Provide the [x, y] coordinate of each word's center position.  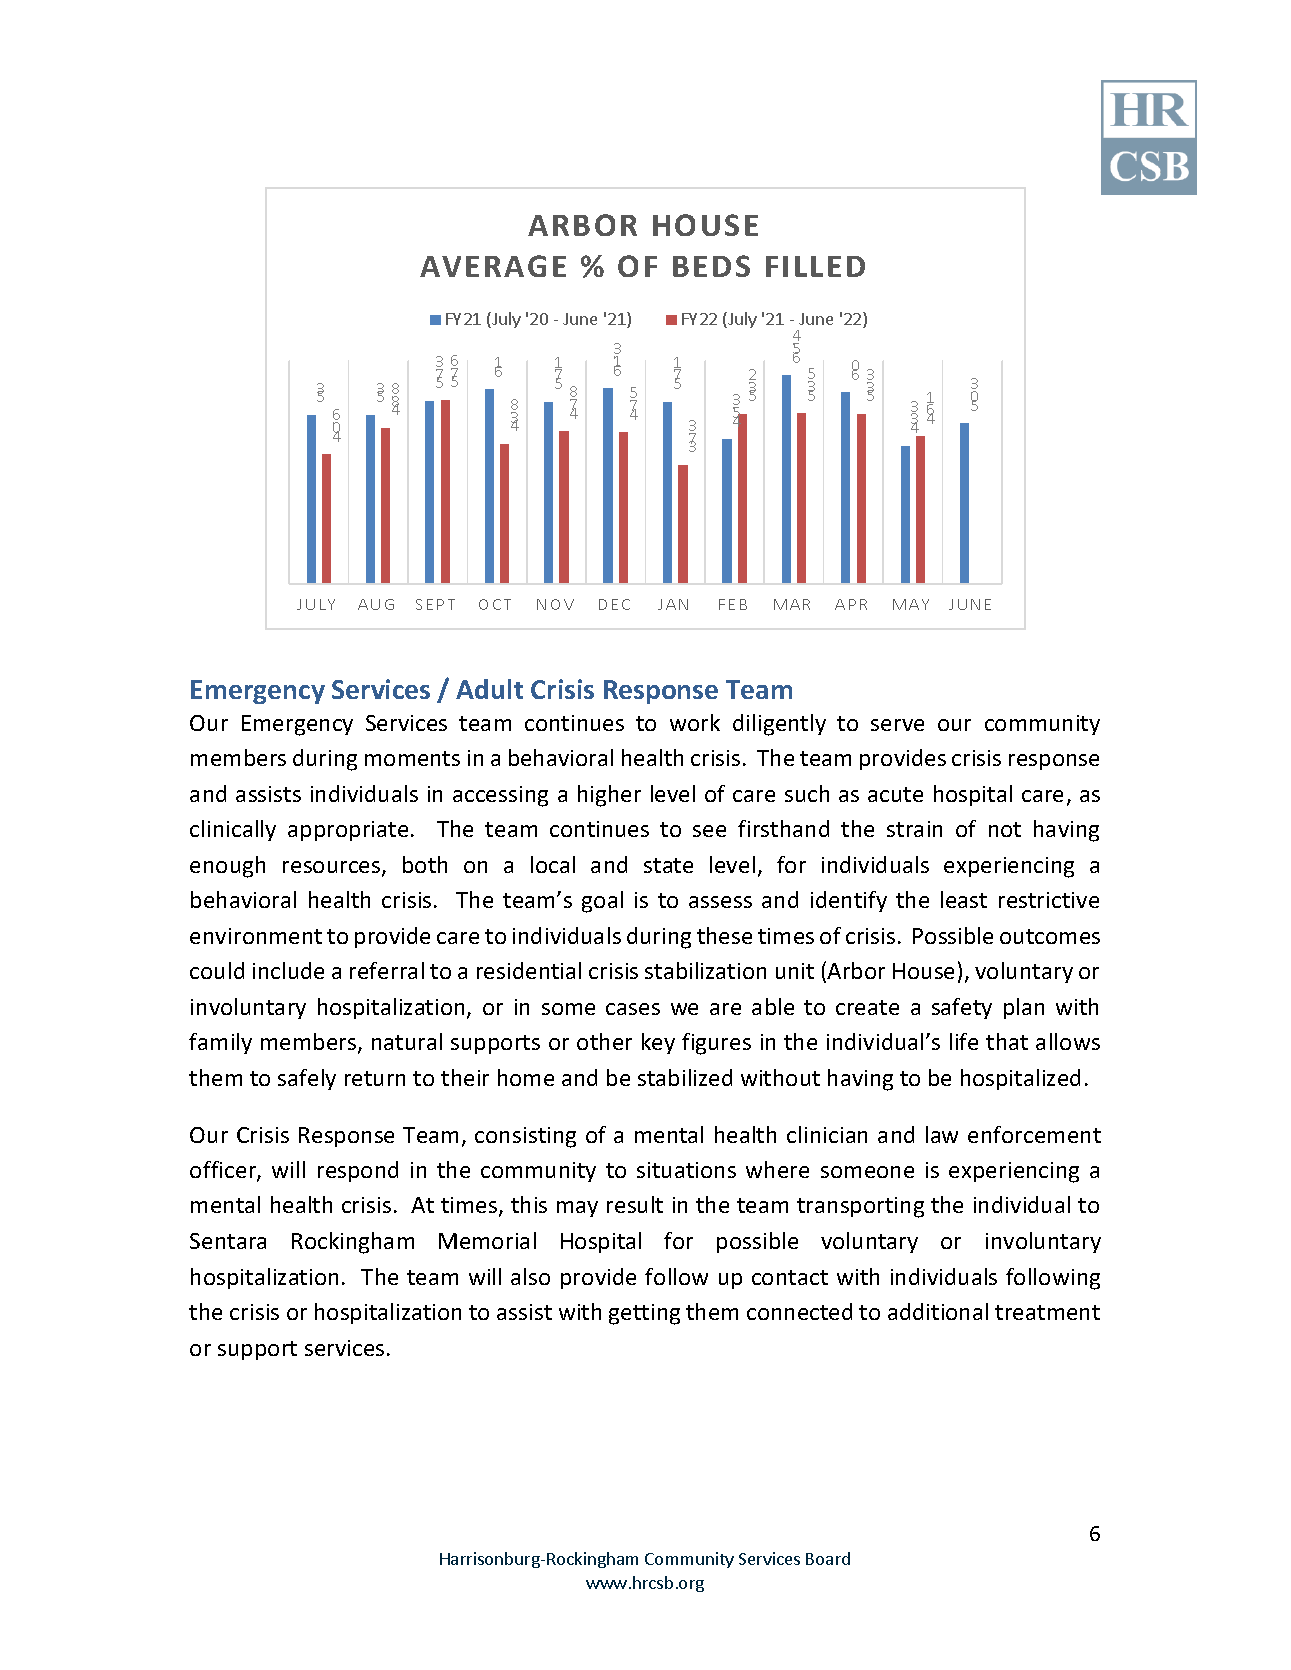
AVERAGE [493, 266]
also [530, 1276]
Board [828, 1558]
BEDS [711, 266]
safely [307, 1079]
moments [412, 758]
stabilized [685, 1077]
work [695, 722]
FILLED [815, 266]
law [942, 1134]
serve [897, 725]
